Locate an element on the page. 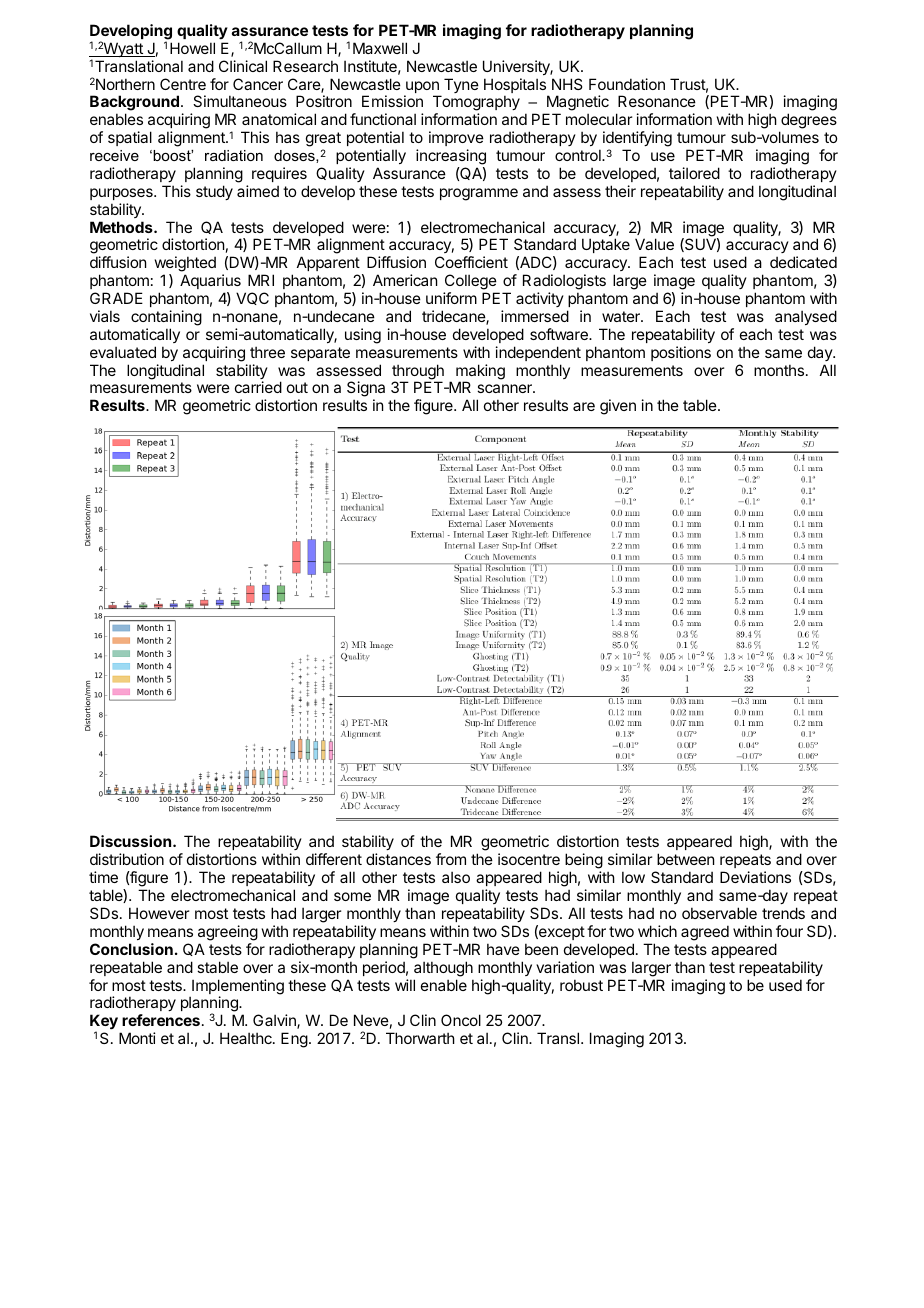  between is located at coordinates (685, 859).
